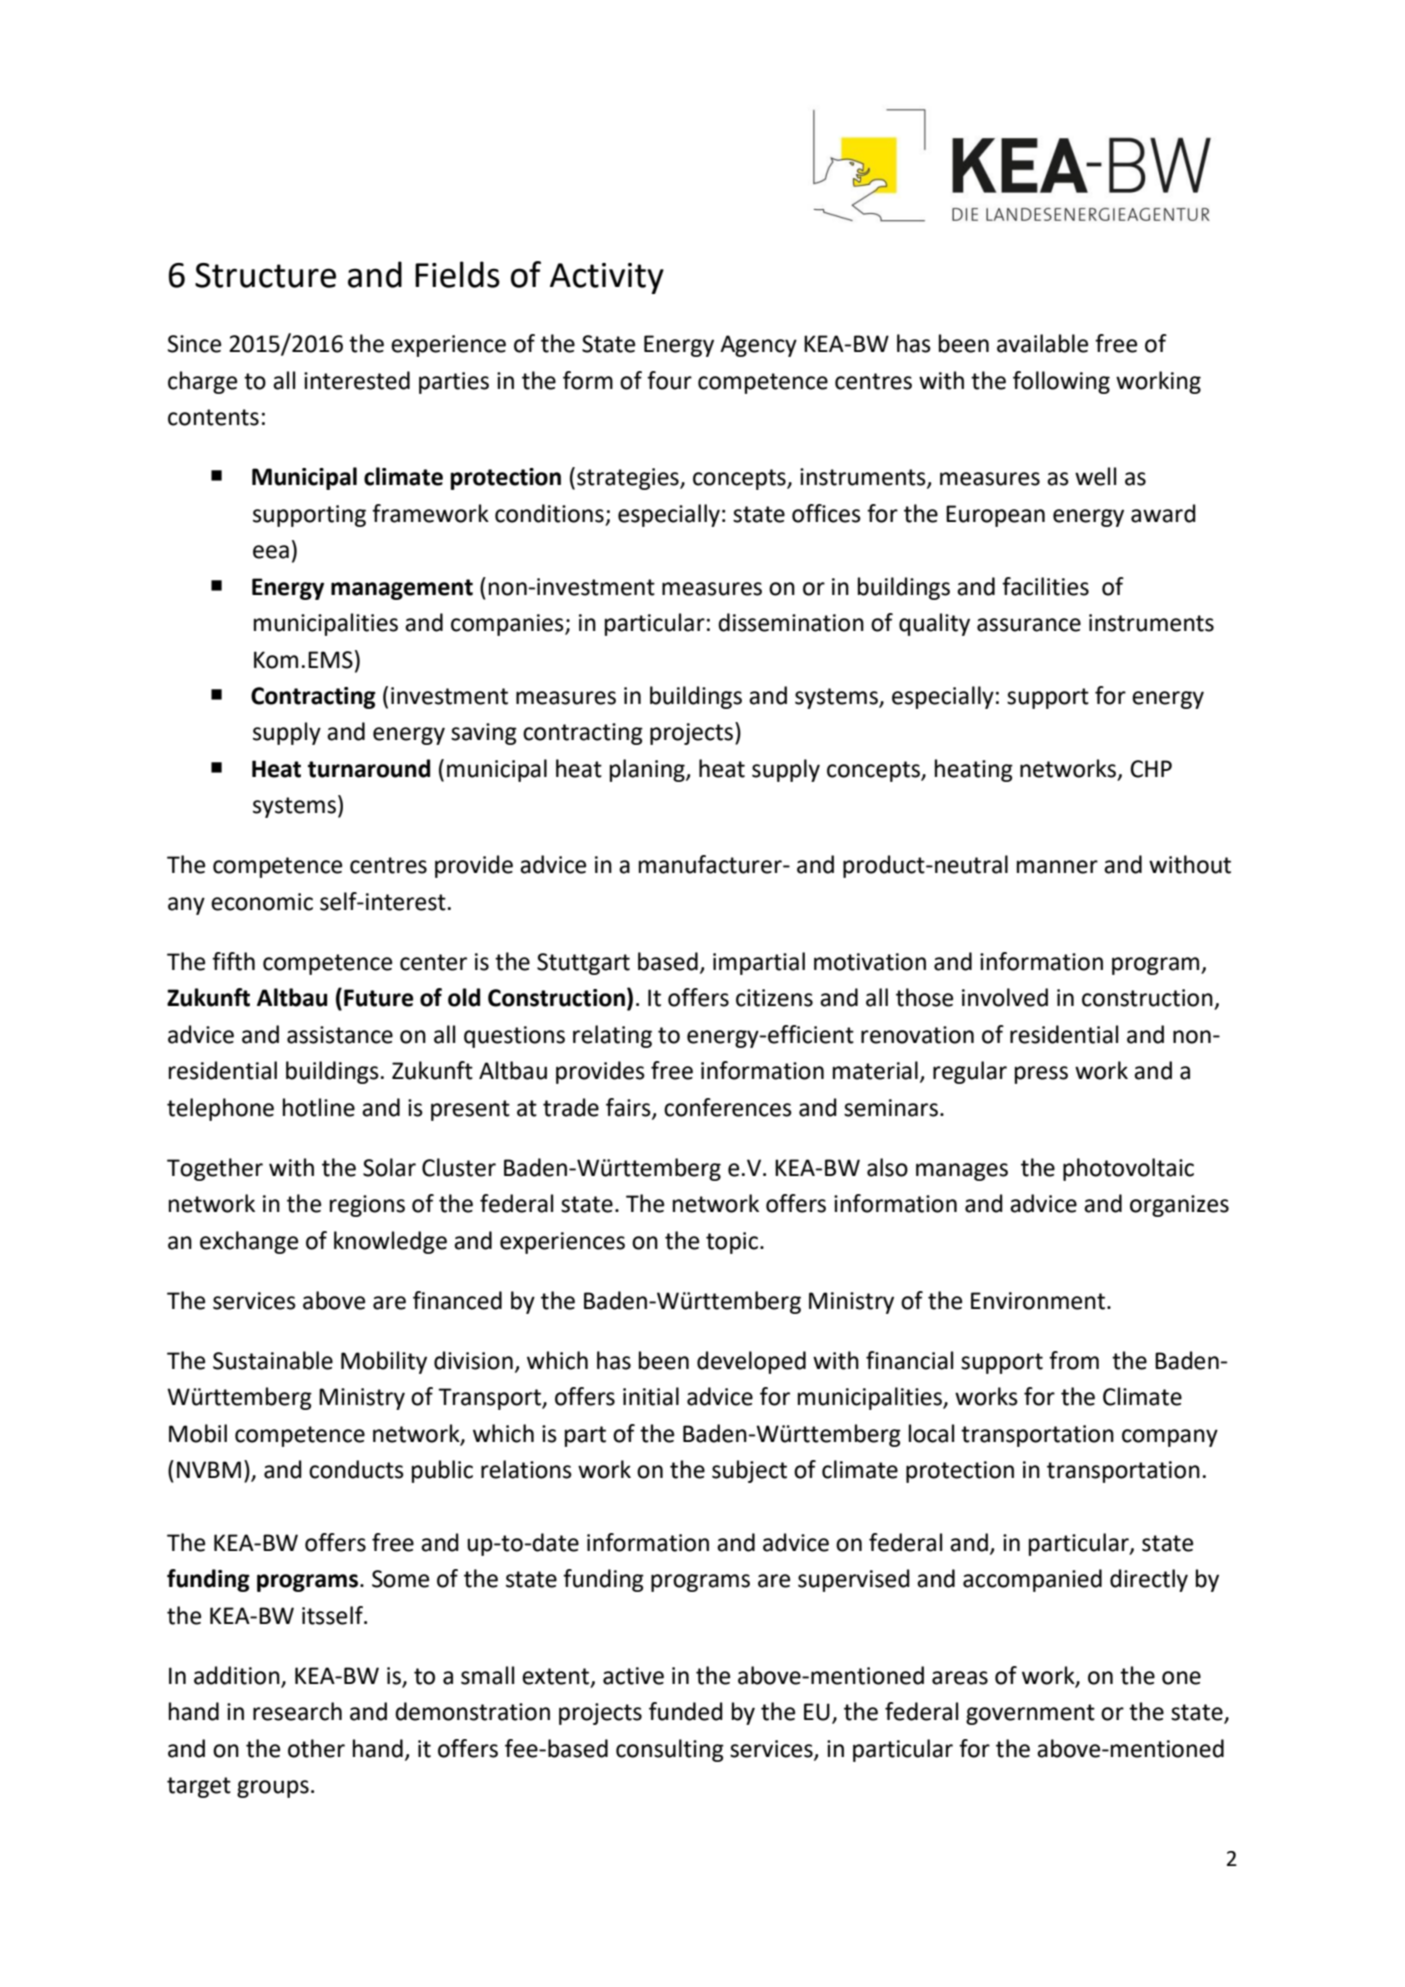 The image size is (1405, 1987). I want to click on available, so click(1042, 343).
